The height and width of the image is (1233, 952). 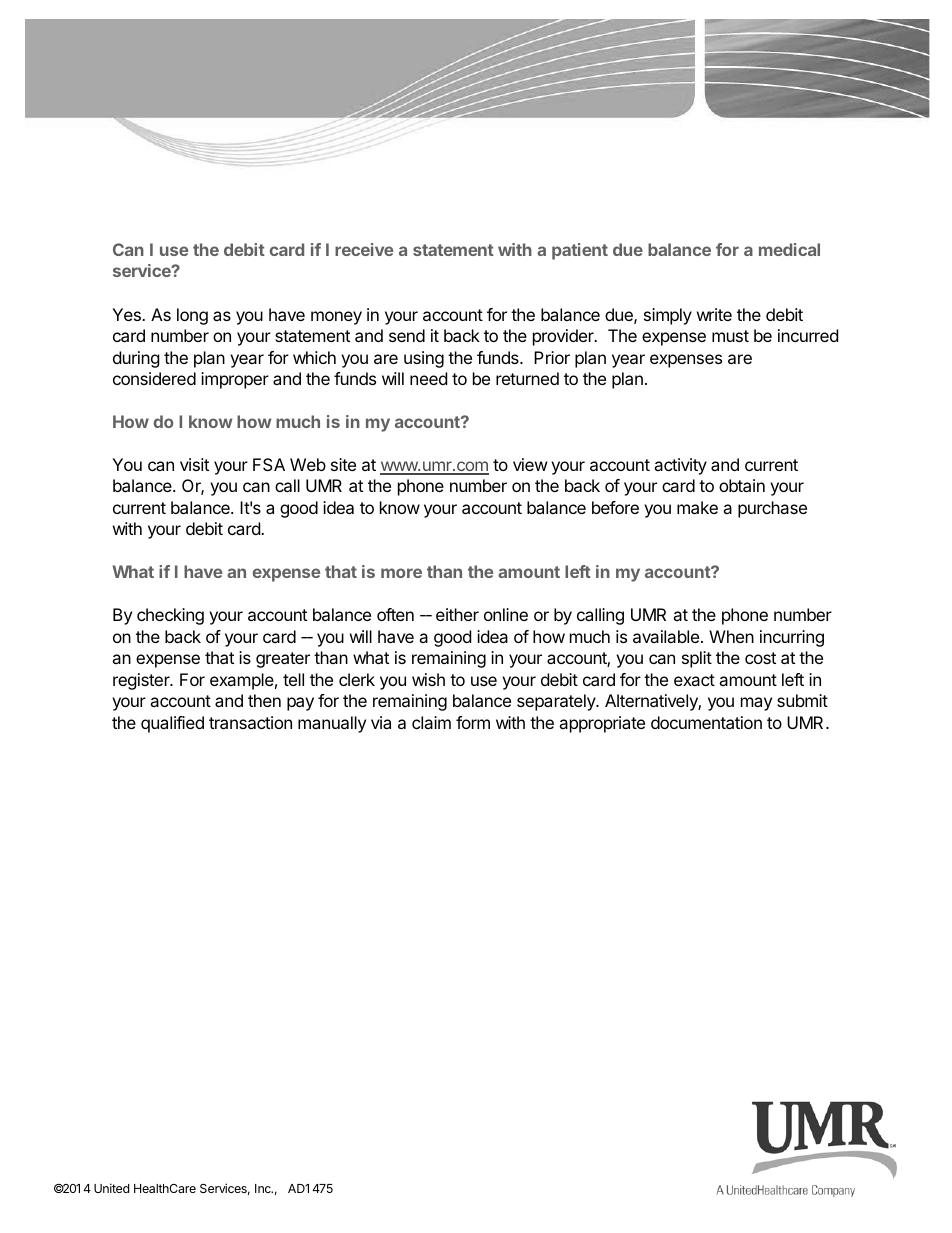 I want to click on When, so click(x=731, y=636).
